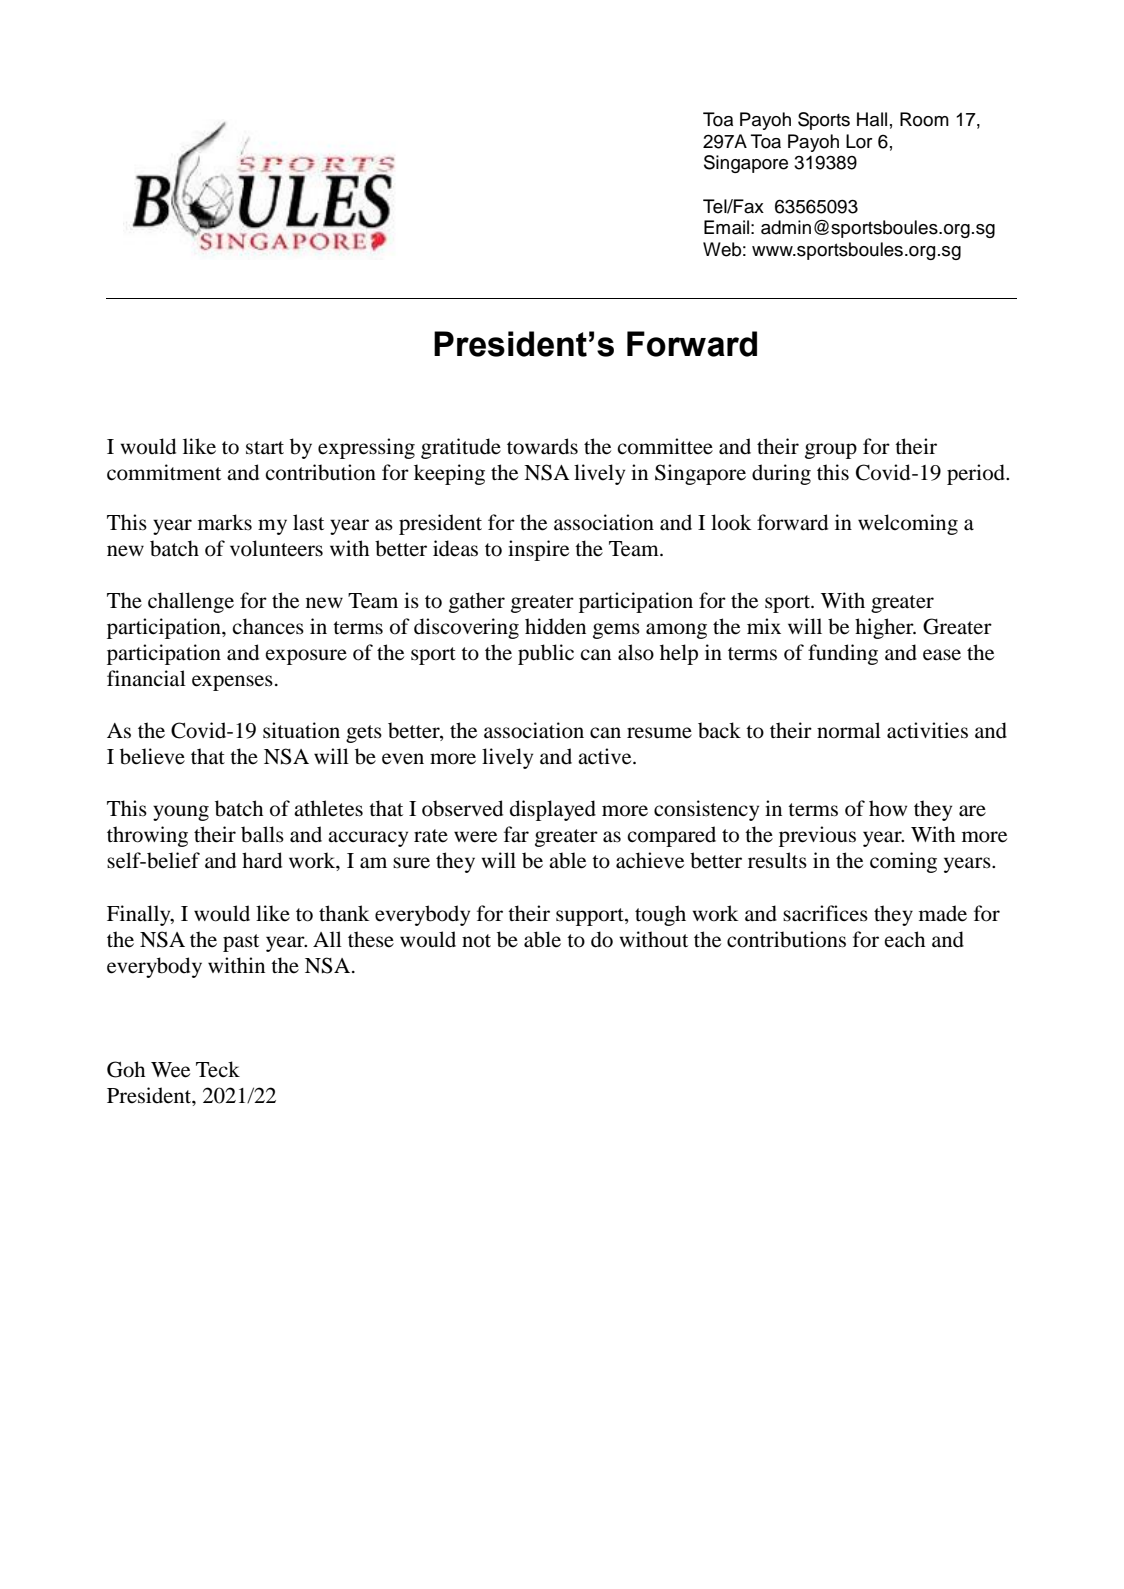 This screenshot has height=1589, width=1124. I want to click on commitment, so click(164, 472).
